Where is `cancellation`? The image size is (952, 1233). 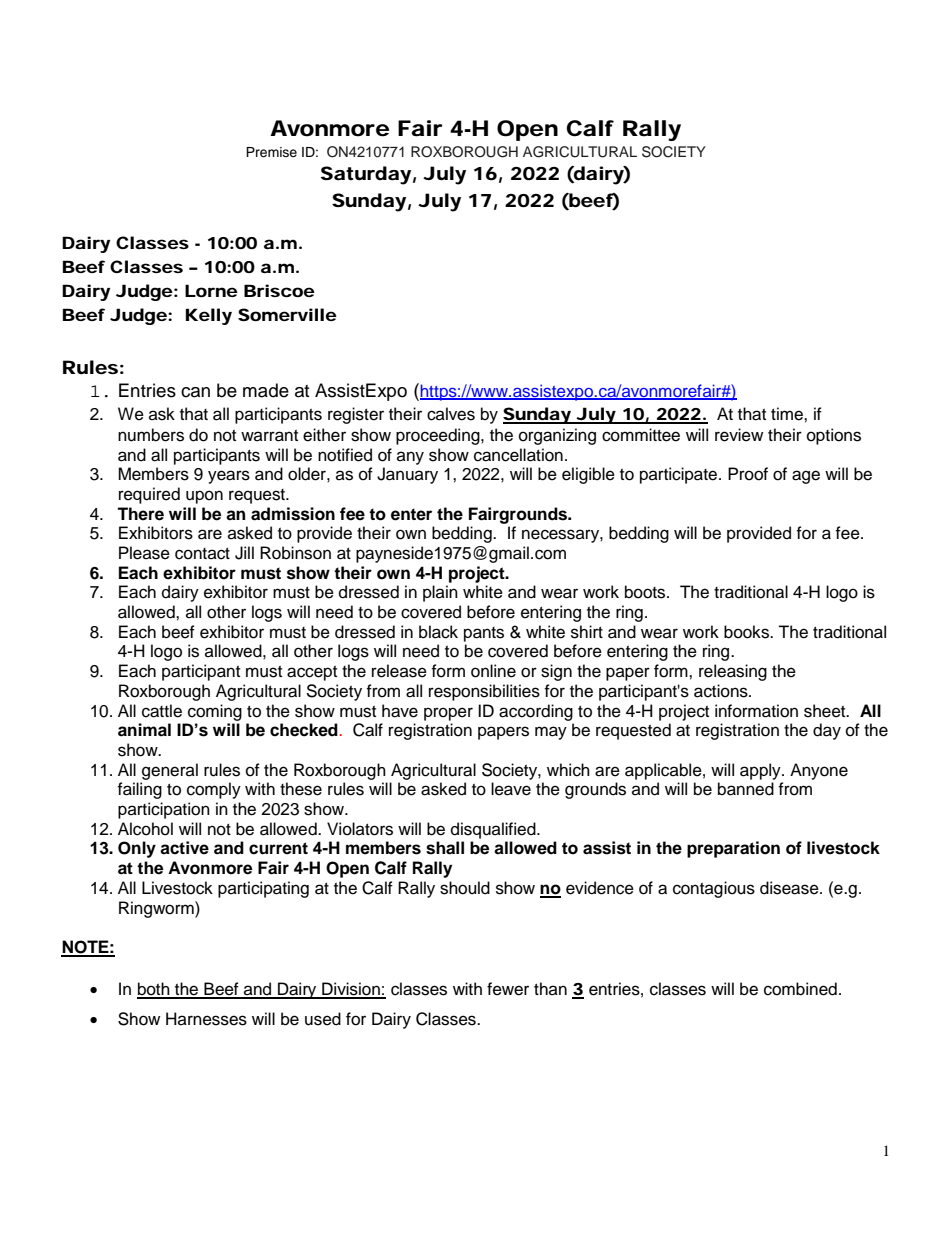 cancellation is located at coordinates (518, 455).
